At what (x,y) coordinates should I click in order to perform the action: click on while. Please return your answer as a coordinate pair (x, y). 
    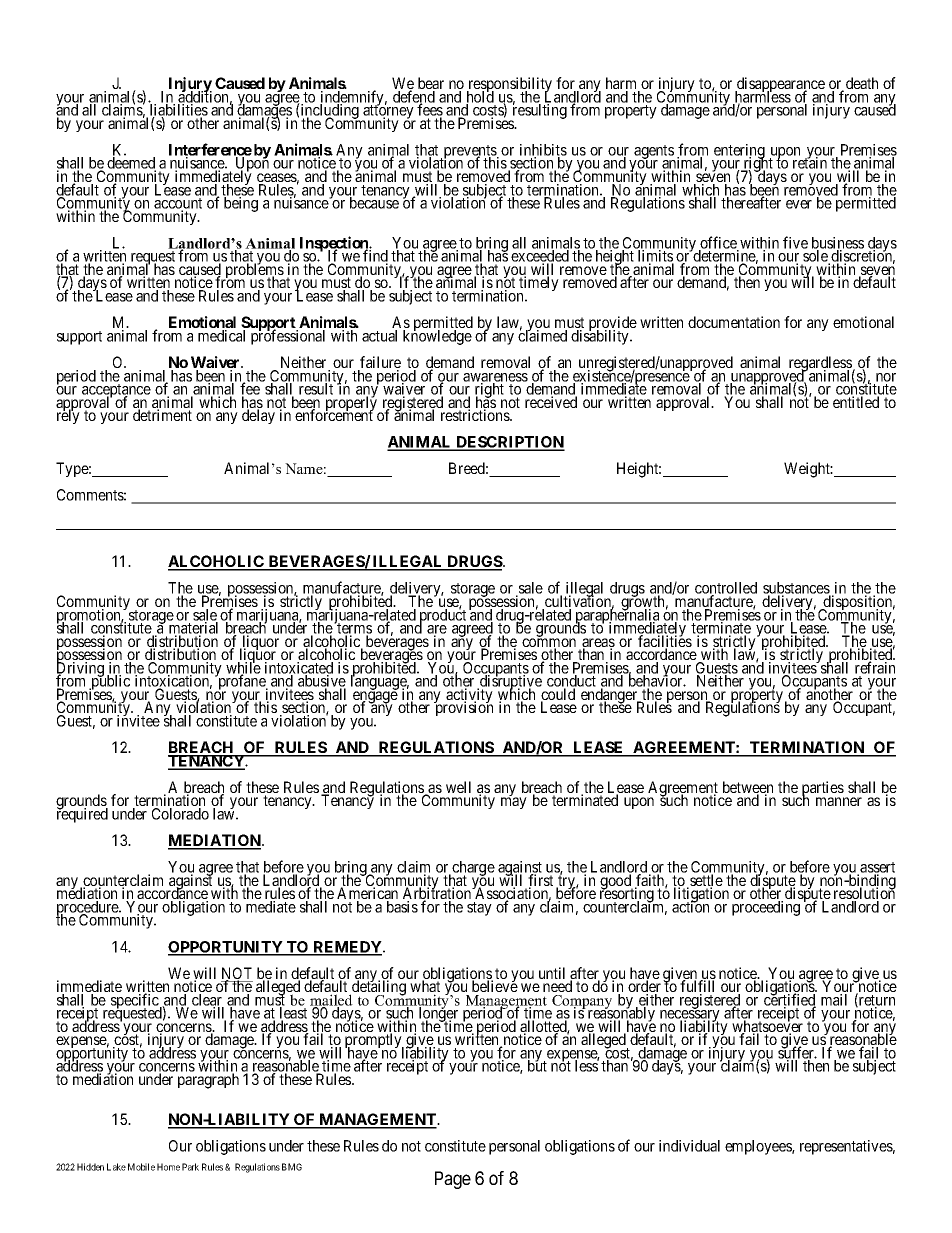
    Looking at the image, I should click on (243, 668).
